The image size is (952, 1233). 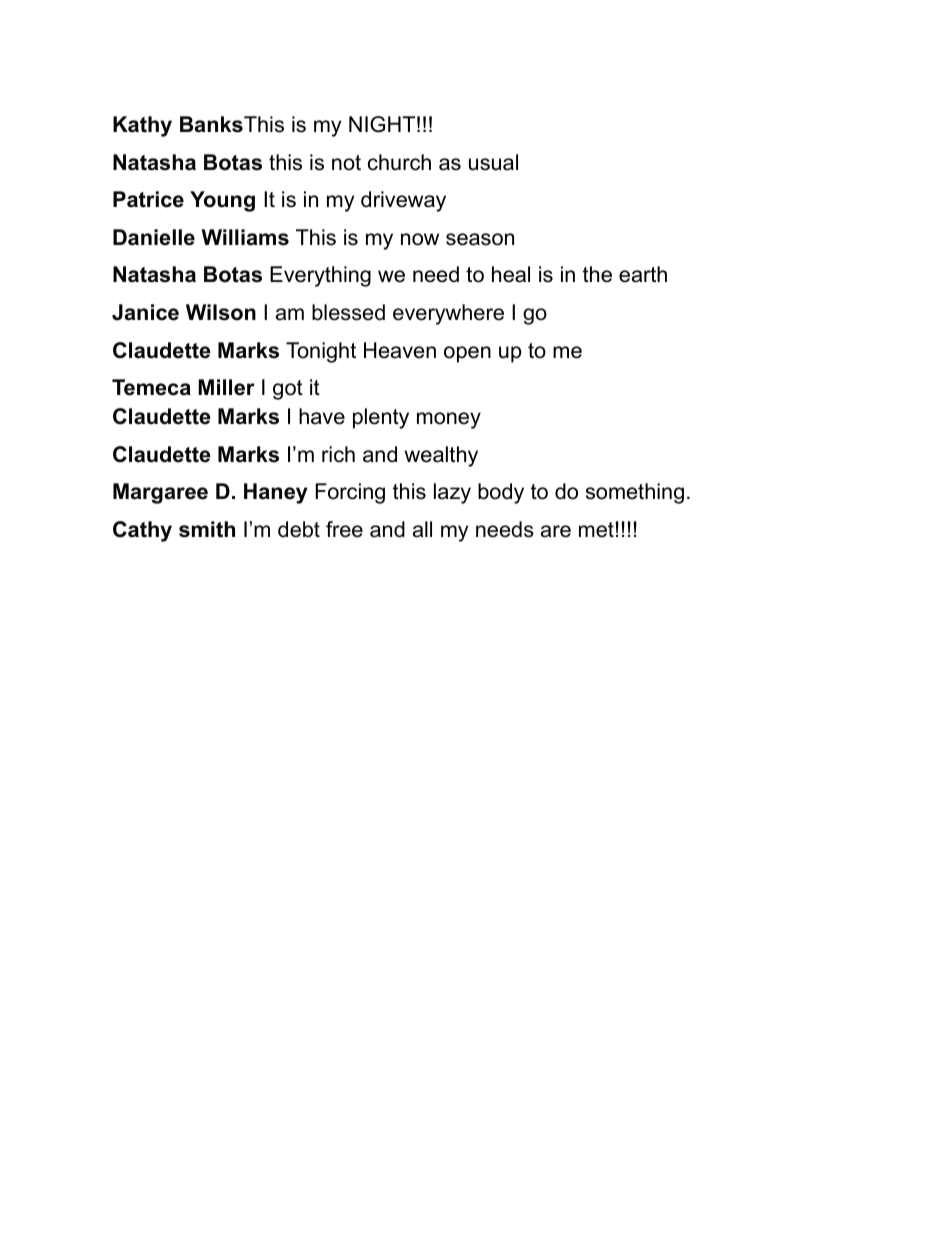 What do you see at coordinates (399, 162) in the page?
I see `church` at bounding box center [399, 162].
